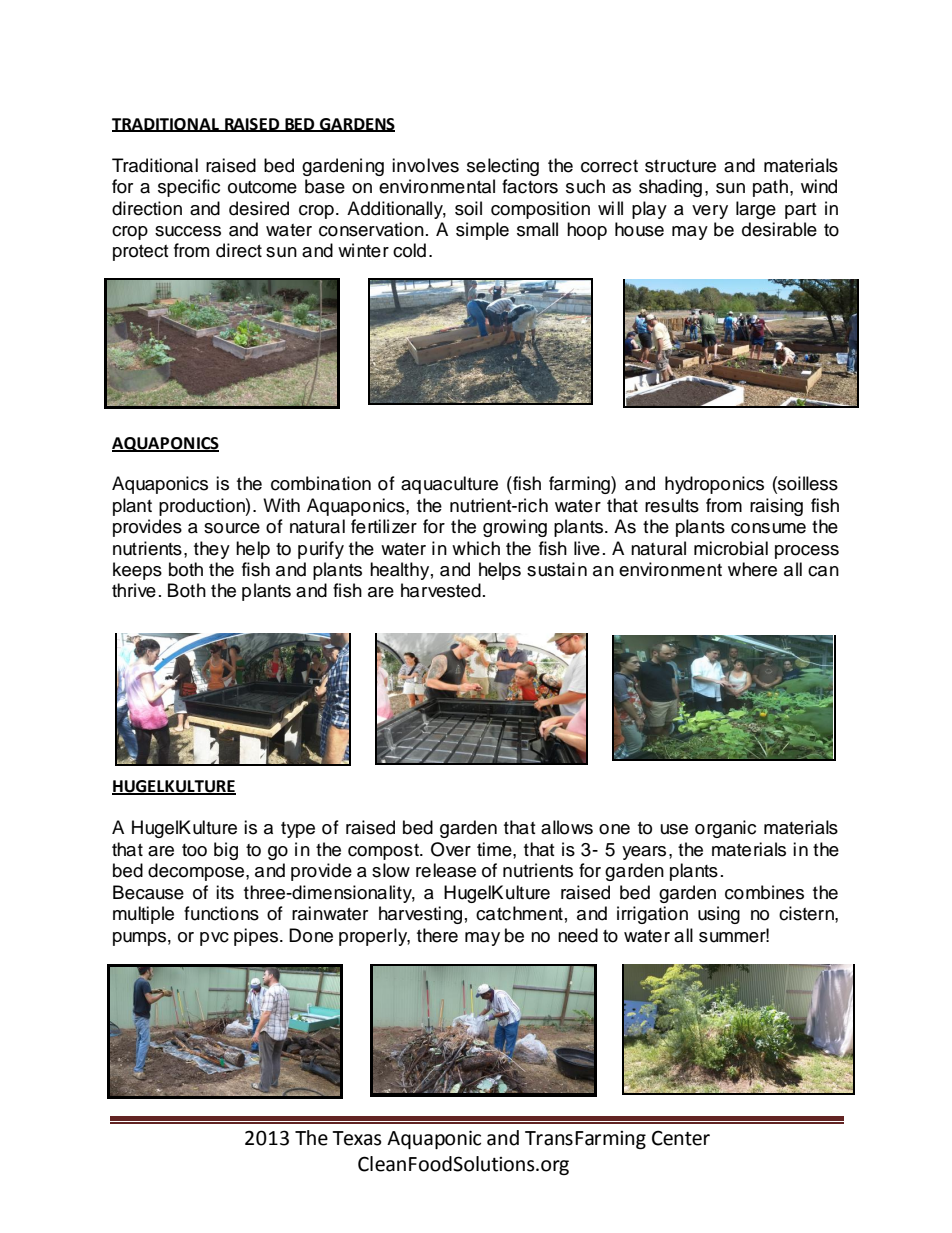  I want to click on selecting, so click(503, 167).
